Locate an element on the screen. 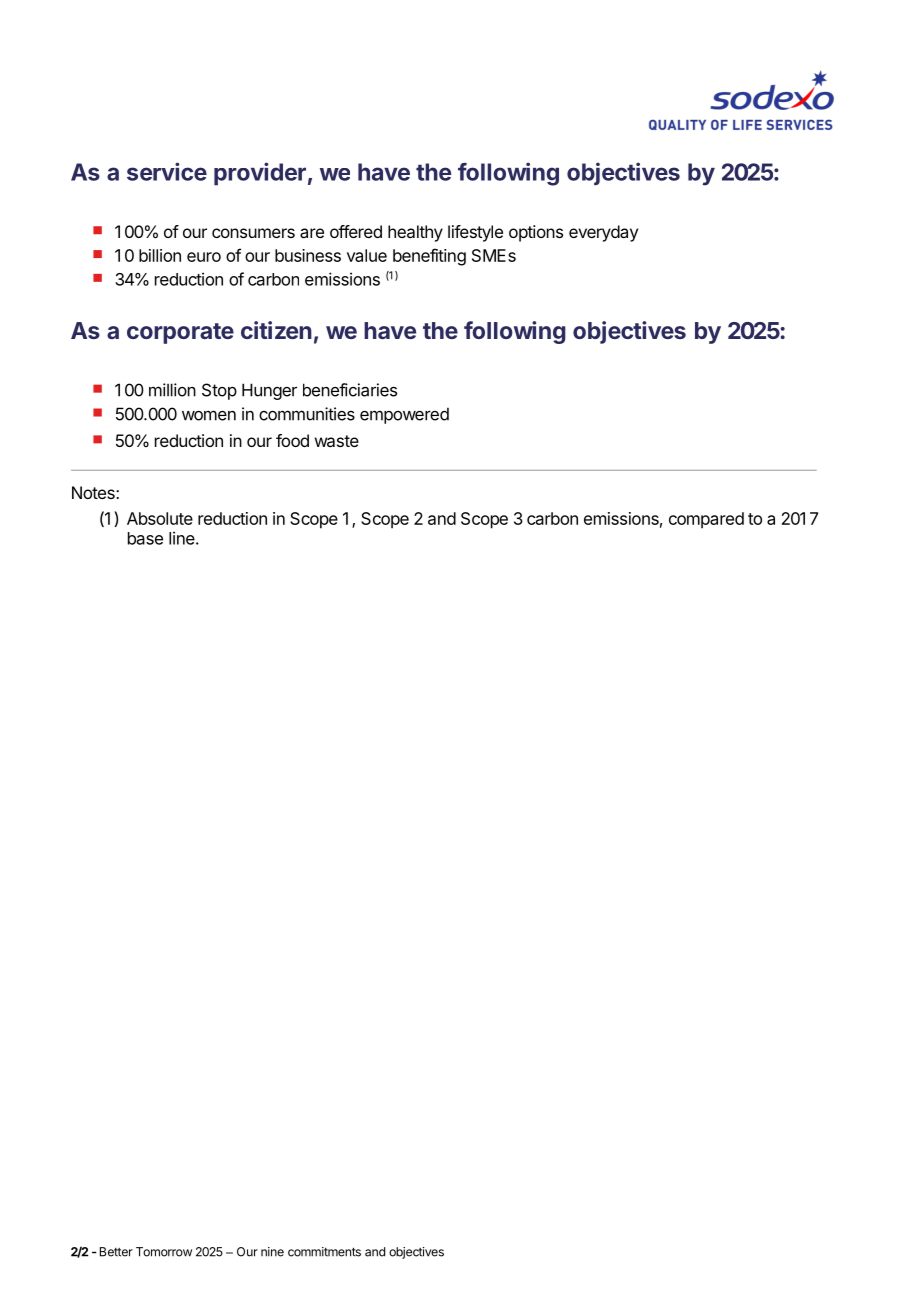 This screenshot has width=924, height=1309. service is located at coordinates (167, 171).
